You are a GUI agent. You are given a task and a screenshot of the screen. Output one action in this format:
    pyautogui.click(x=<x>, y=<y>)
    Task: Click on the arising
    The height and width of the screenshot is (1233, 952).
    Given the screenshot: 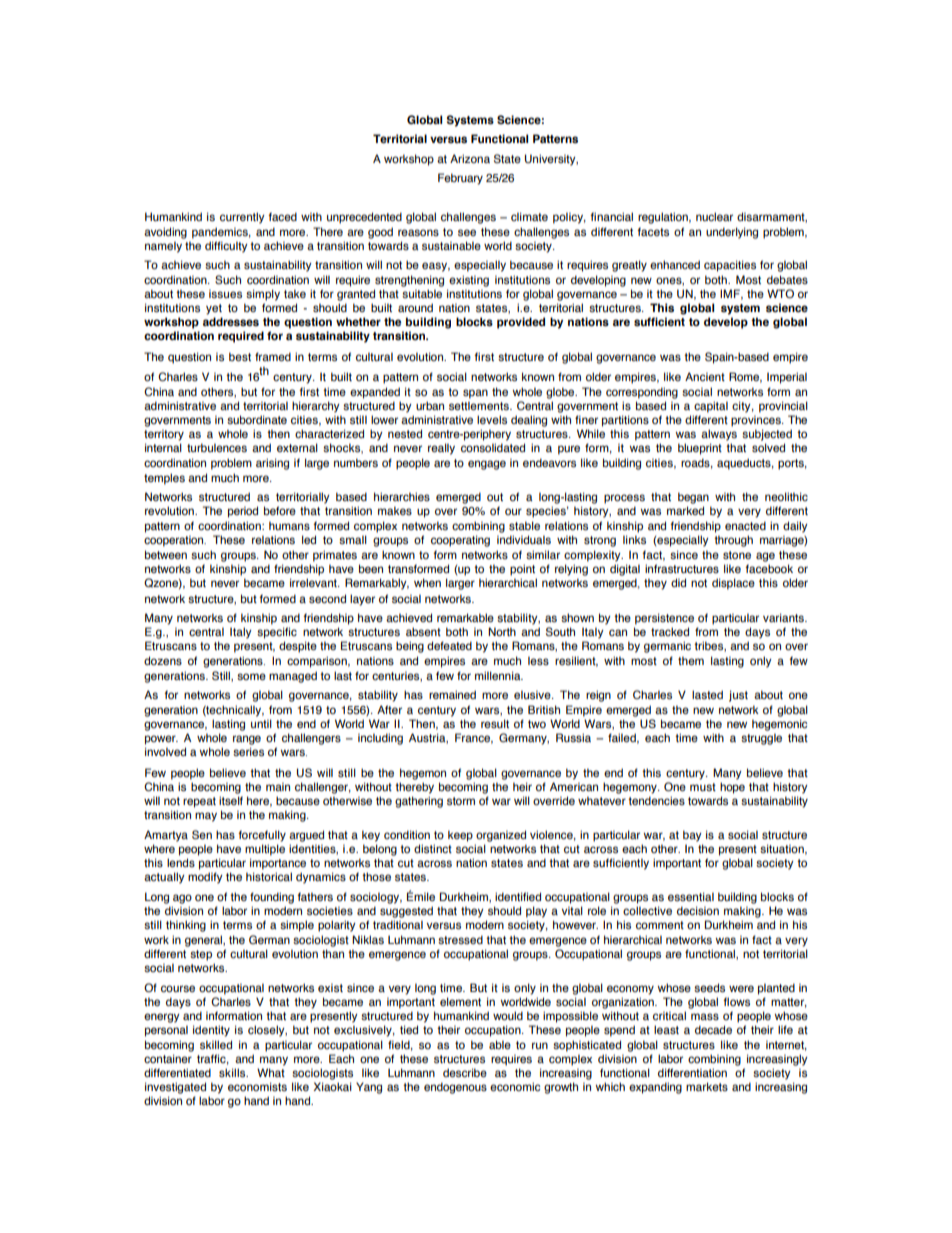 What is the action you would take?
    pyautogui.click(x=272, y=464)
